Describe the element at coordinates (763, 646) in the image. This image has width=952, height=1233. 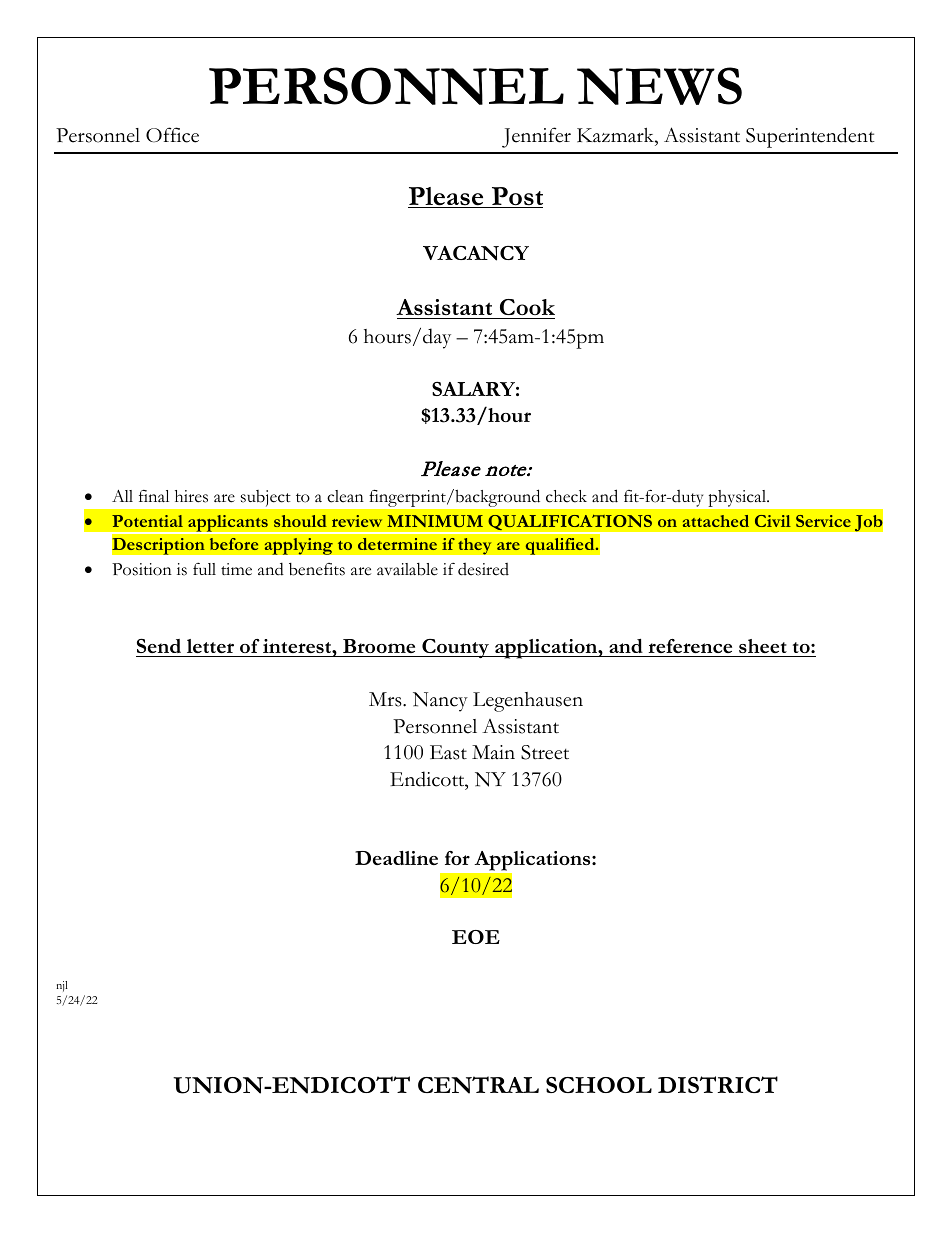
I see `sheet` at that location.
